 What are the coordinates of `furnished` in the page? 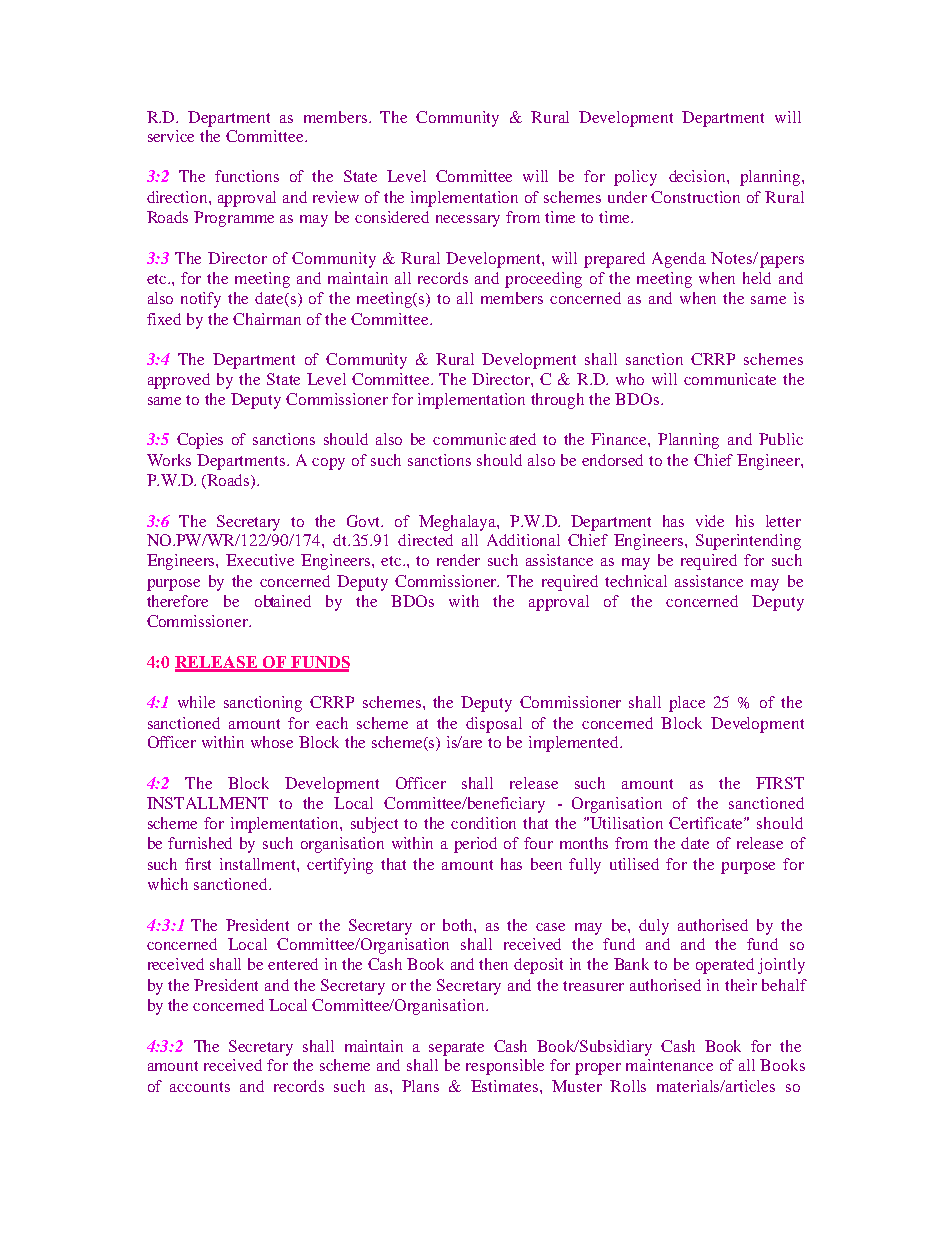 It's located at (200, 843).
